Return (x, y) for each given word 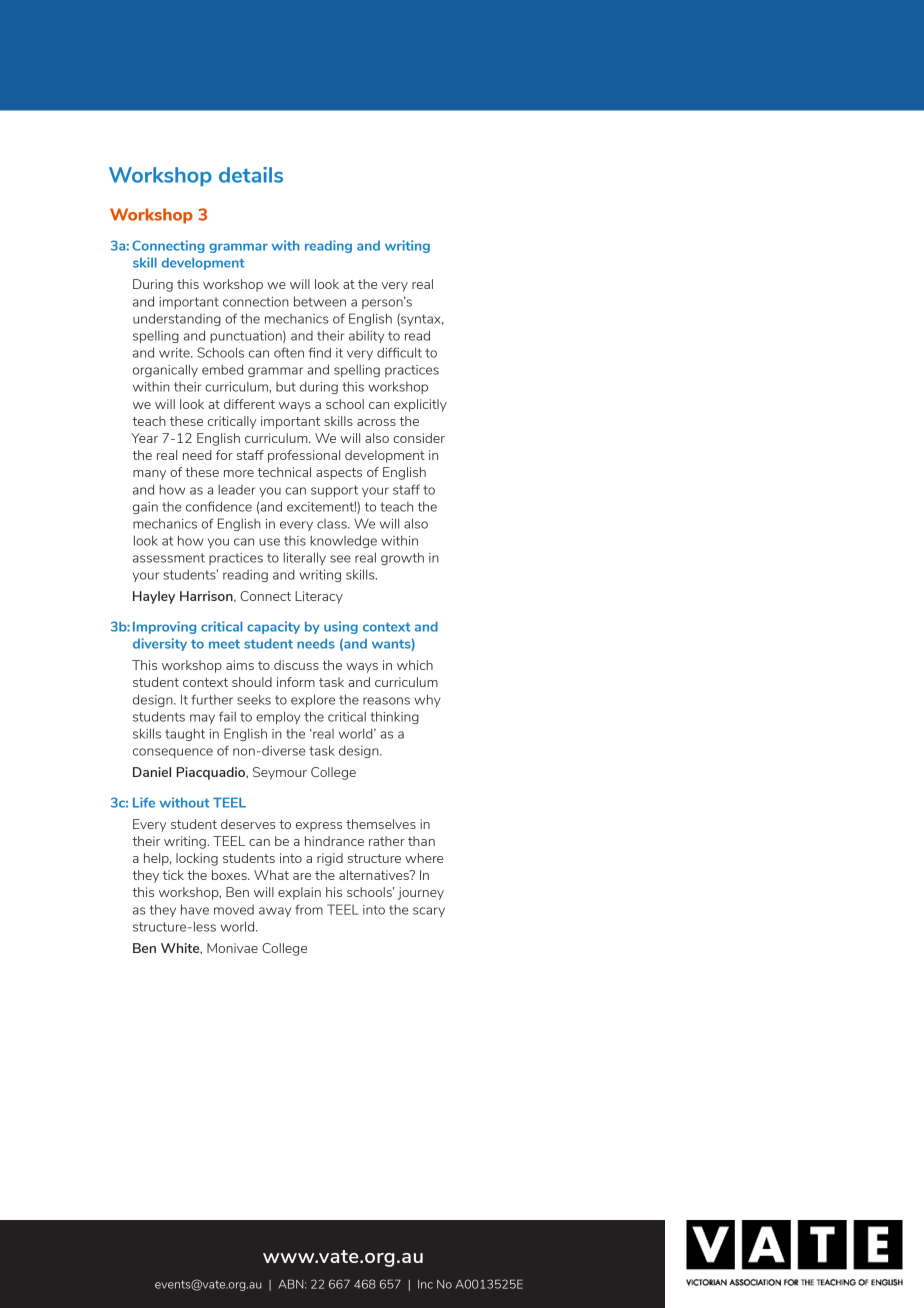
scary (429, 912)
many (149, 475)
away (275, 912)
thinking (394, 717)
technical (284, 472)
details (251, 175)
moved (234, 910)
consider (419, 438)
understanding (177, 319)
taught (185, 734)
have (195, 909)
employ (278, 717)
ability (366, 336)
